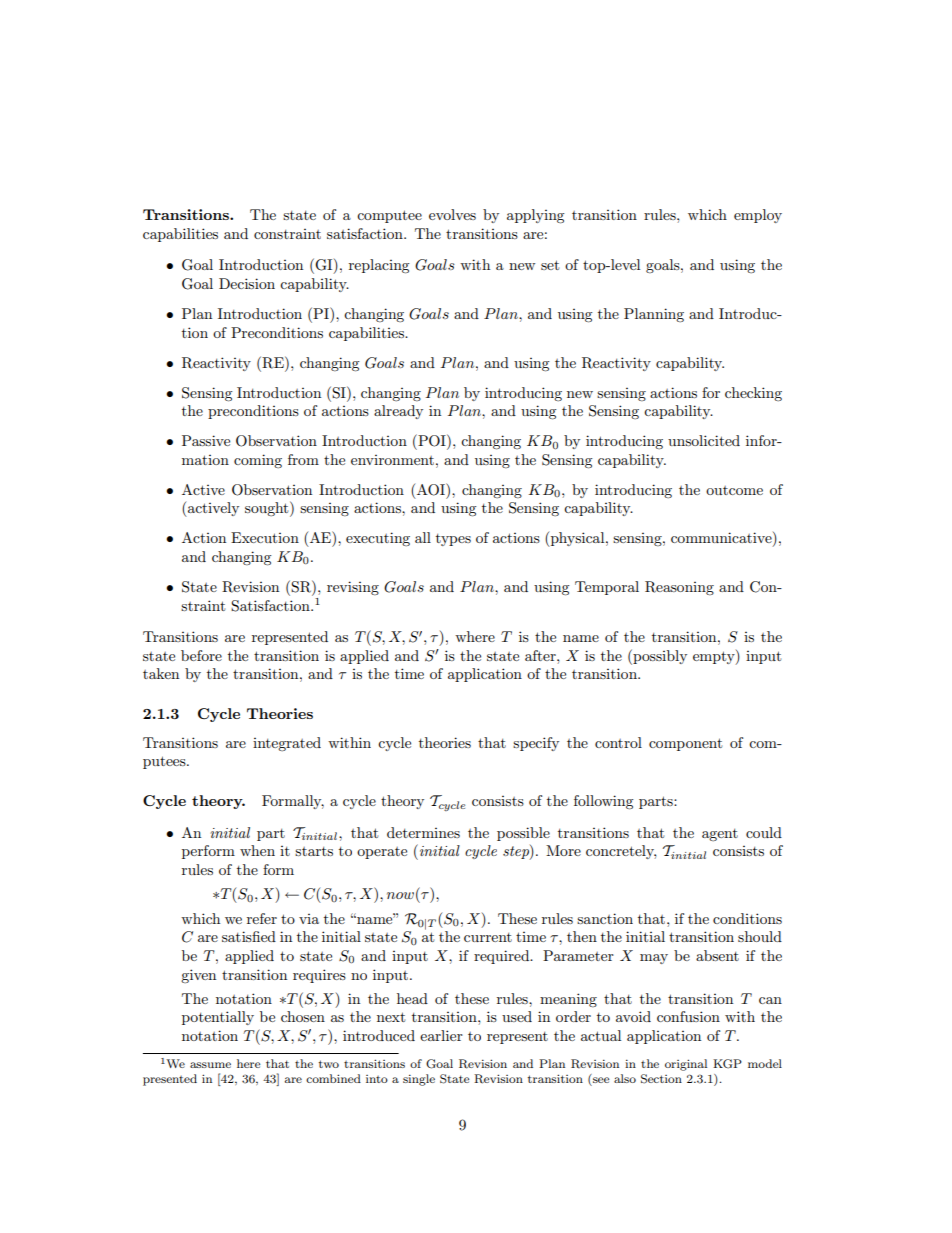 The image size is (952, 1233). Describe the element at coordinates (758, 216) in the image. I see `employ` at that location.
